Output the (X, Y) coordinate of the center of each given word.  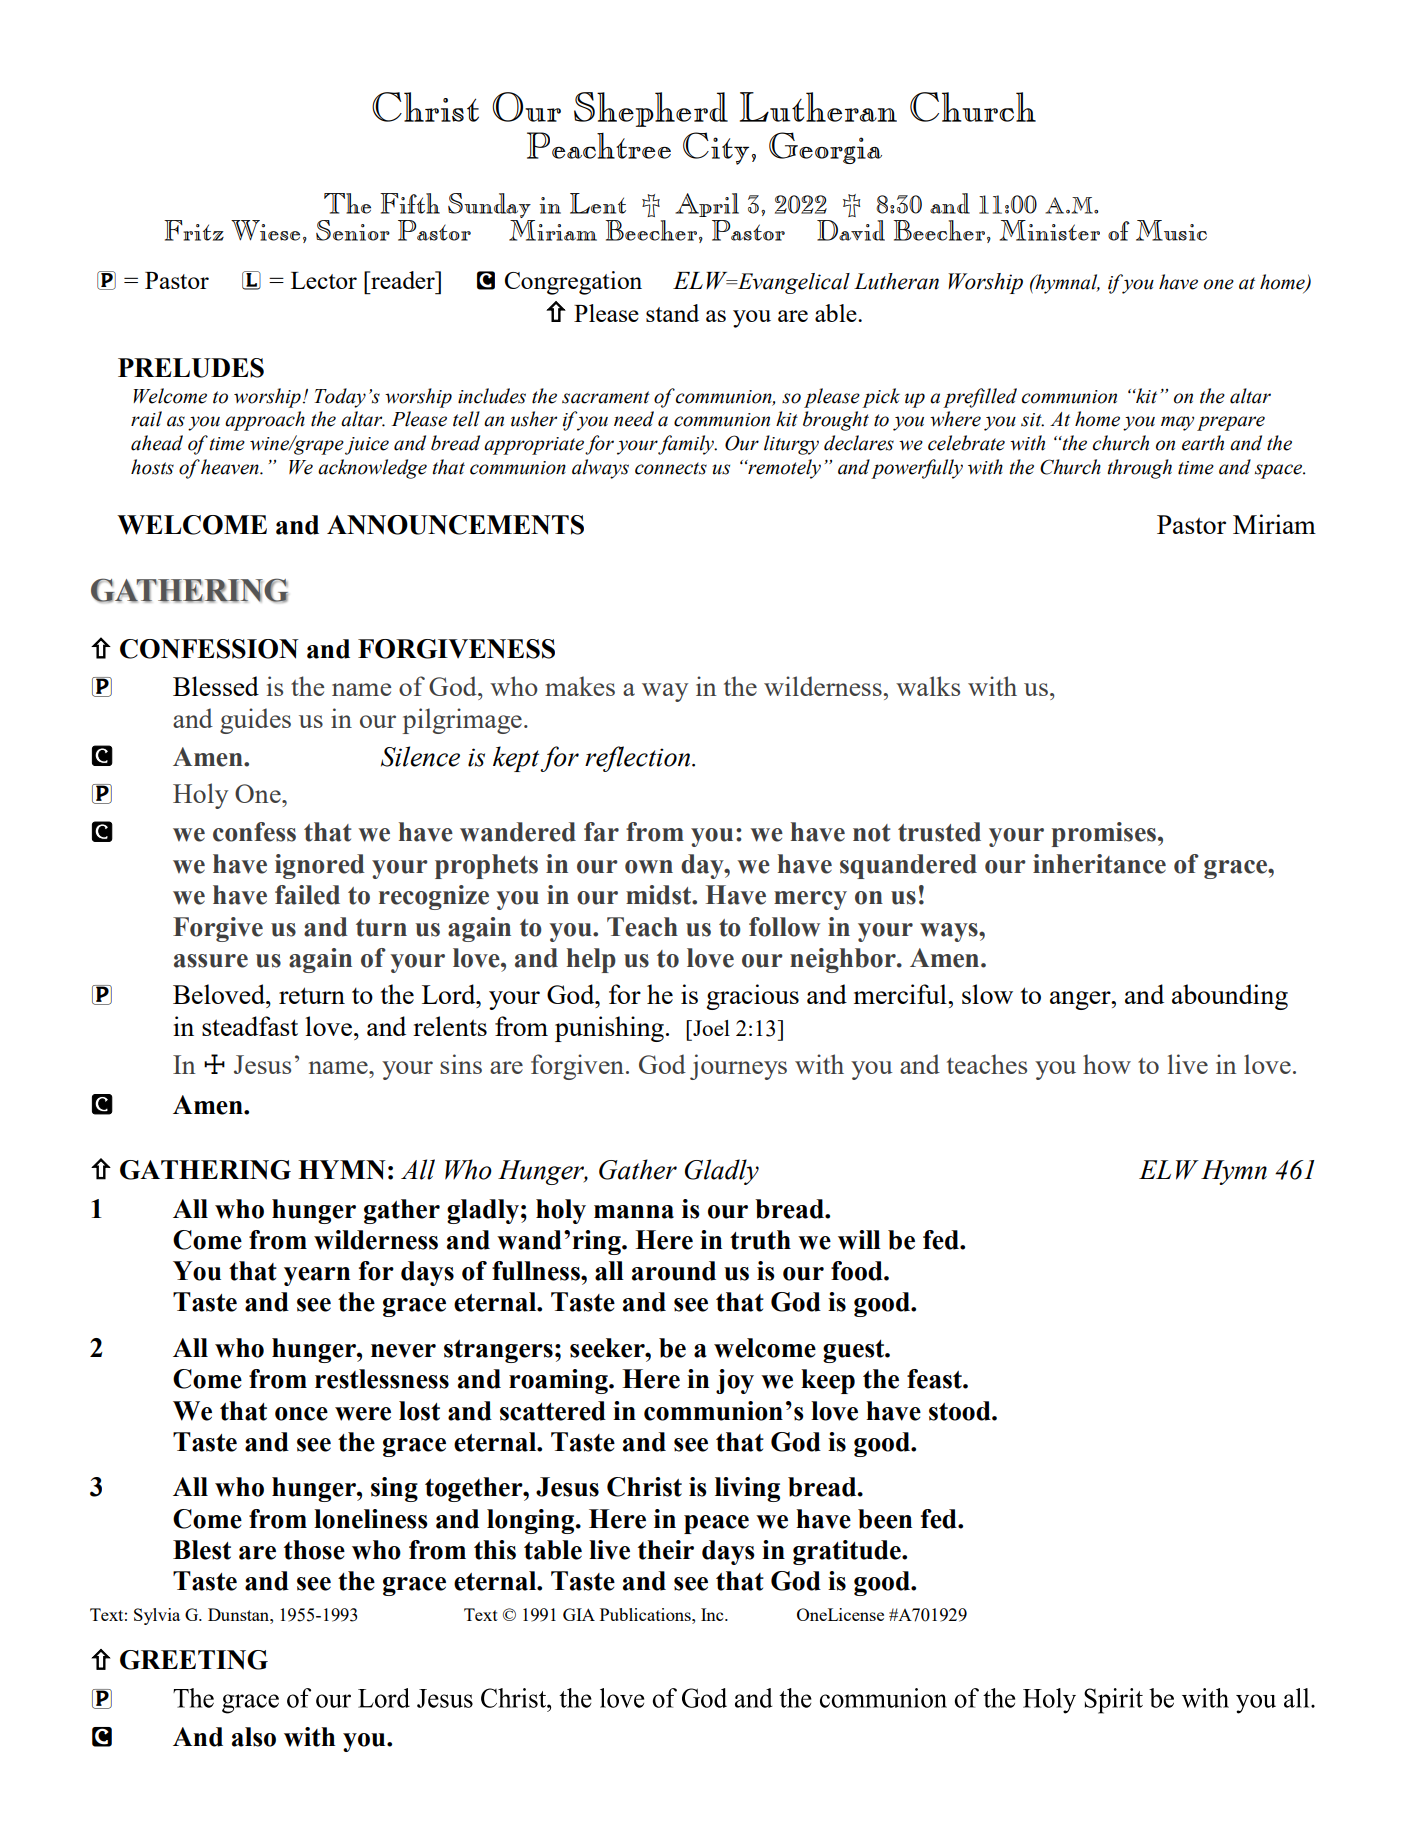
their (666, 1550)
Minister (1050, 230)
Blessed (216, 686)
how (1107, 1064)
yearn (317, 1276)
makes (580, 686)
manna (634, 1212)
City (716, 148)
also (254, 1737)
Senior (353, 230)
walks (928, 686)
